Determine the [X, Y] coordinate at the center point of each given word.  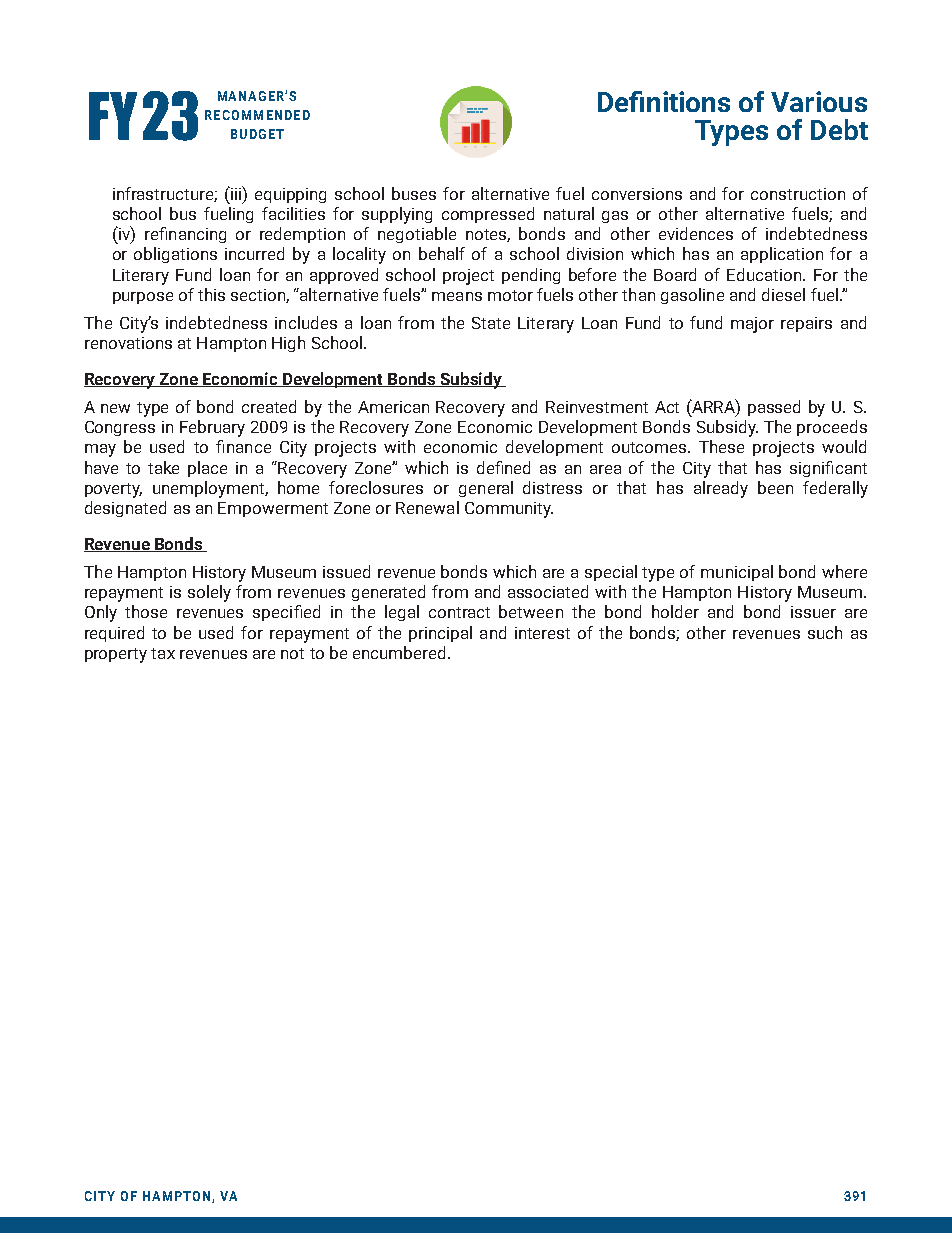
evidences [696, 233]
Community [509, 510]
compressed [488, 215]
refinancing [185, 235]
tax [163, 653]
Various [819, 101]
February [212, 428]
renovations [128, 343]
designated [125, 509]
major [752, 325]
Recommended [257, 115]
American [393, 407]
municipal [737, 573]
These [721, 446]
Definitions [664, 101]
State [491, 323]
